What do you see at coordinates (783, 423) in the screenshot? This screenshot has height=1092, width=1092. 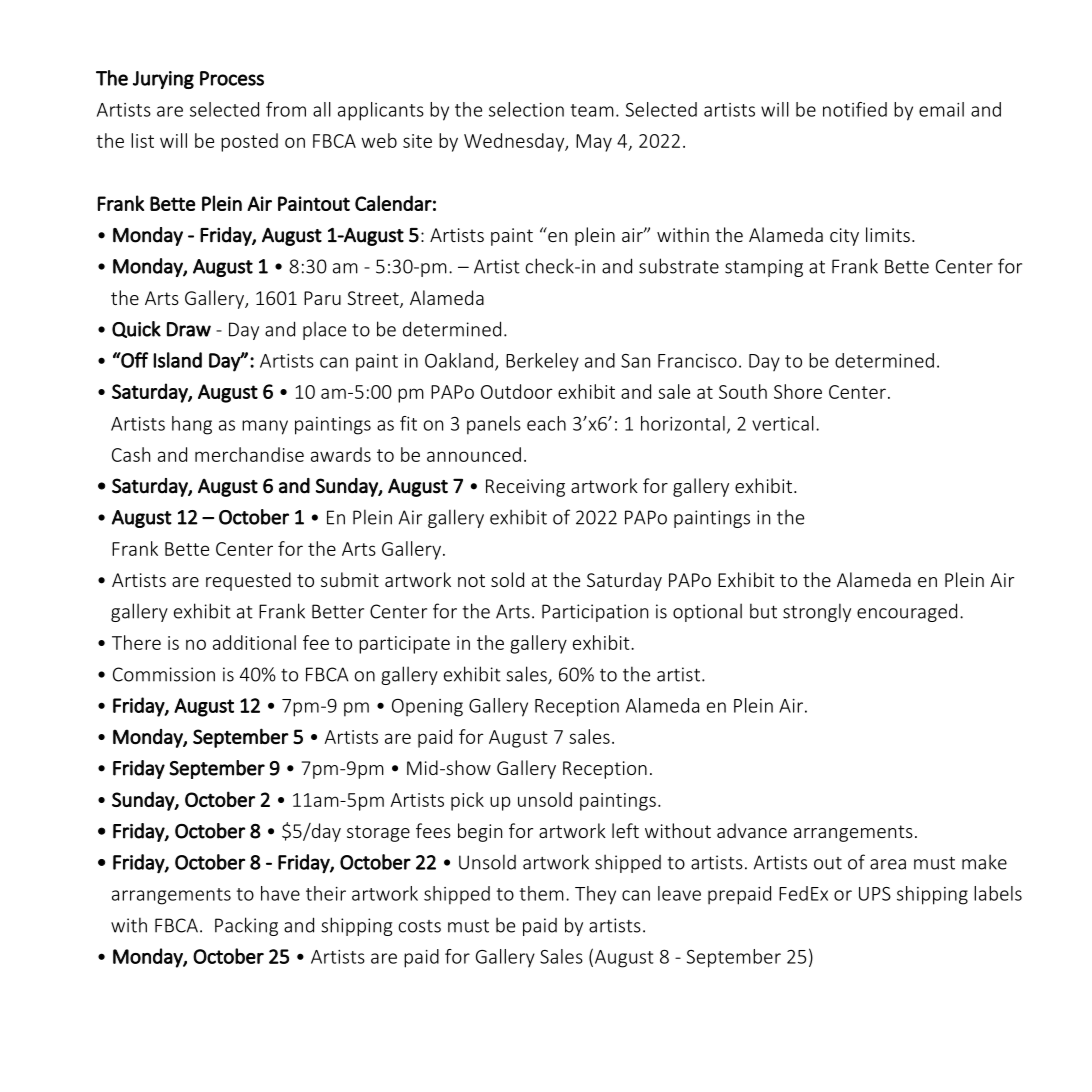 I see `vertical` at bounding box center [783, 423].
